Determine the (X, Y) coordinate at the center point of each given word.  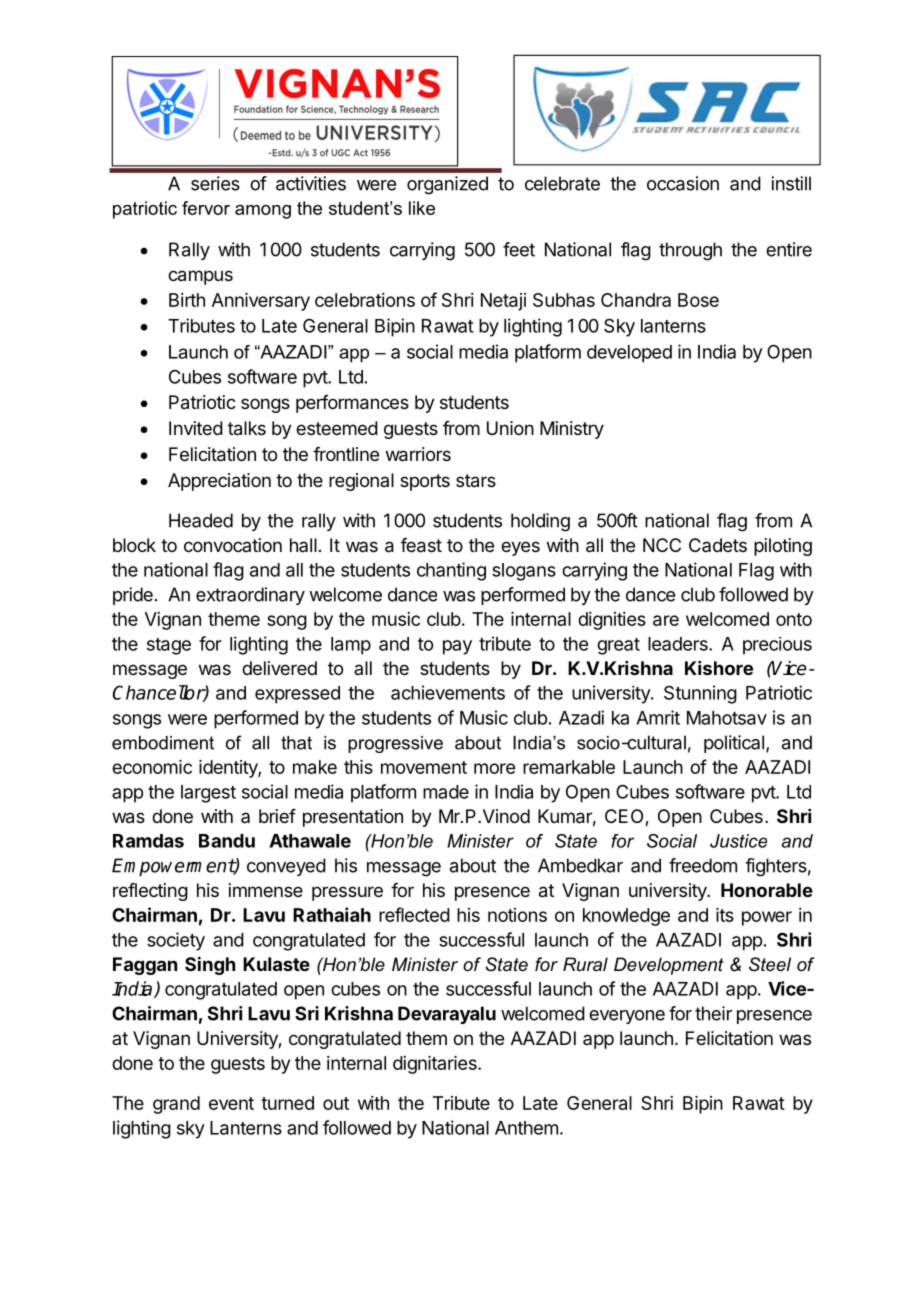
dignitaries (436, 1065)
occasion (683, 183)
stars (476, 481)
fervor (206, 208)
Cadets (718, 545)
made (446, 792)
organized (447, 185)
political (734, 744)
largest (208, 794)
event (231, 1103)
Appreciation (219, 482)
